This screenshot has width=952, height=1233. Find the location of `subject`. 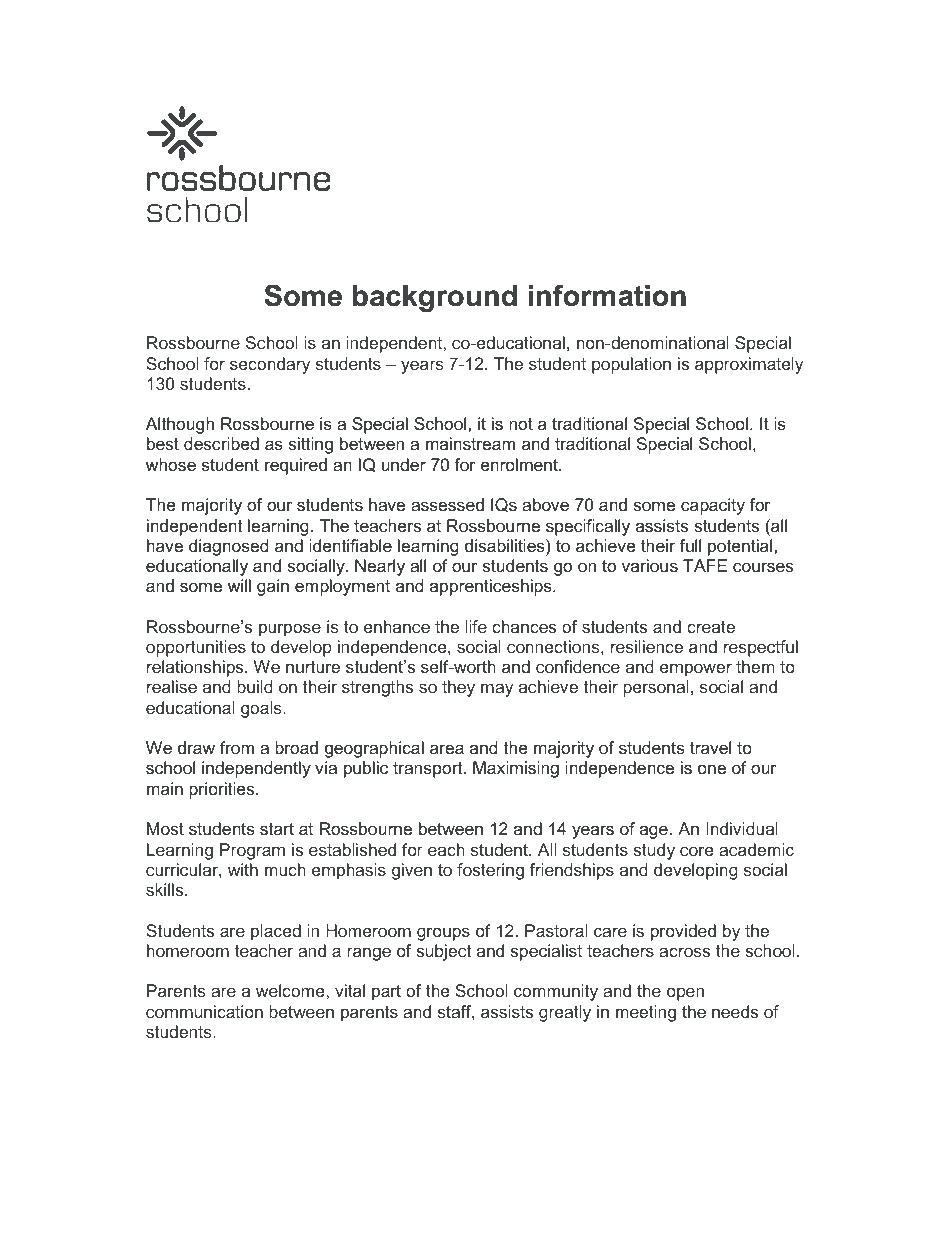

subject is located at coordinates (443, 952).
